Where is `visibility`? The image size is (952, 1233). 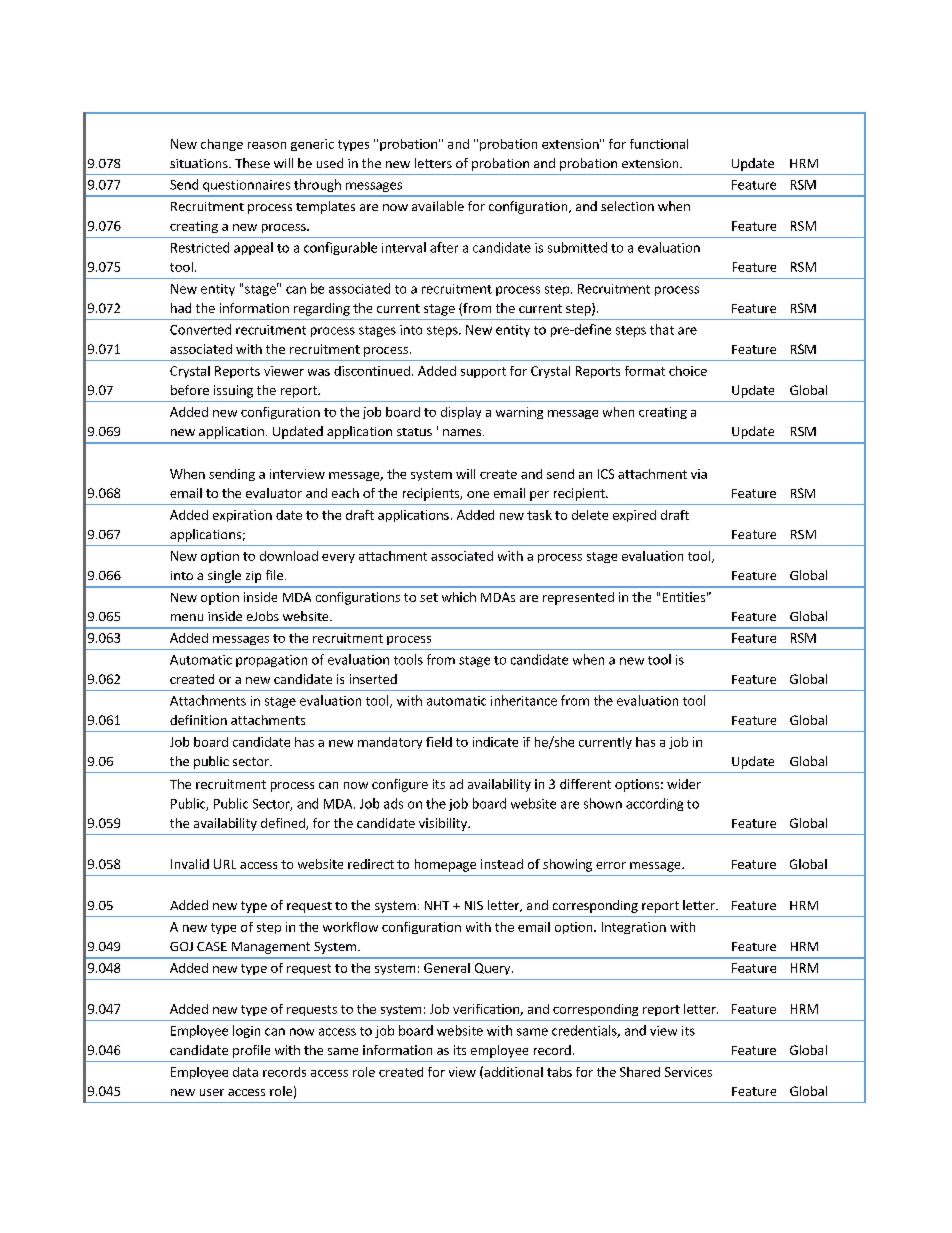
visibility is located at coordinates (444, 824).
